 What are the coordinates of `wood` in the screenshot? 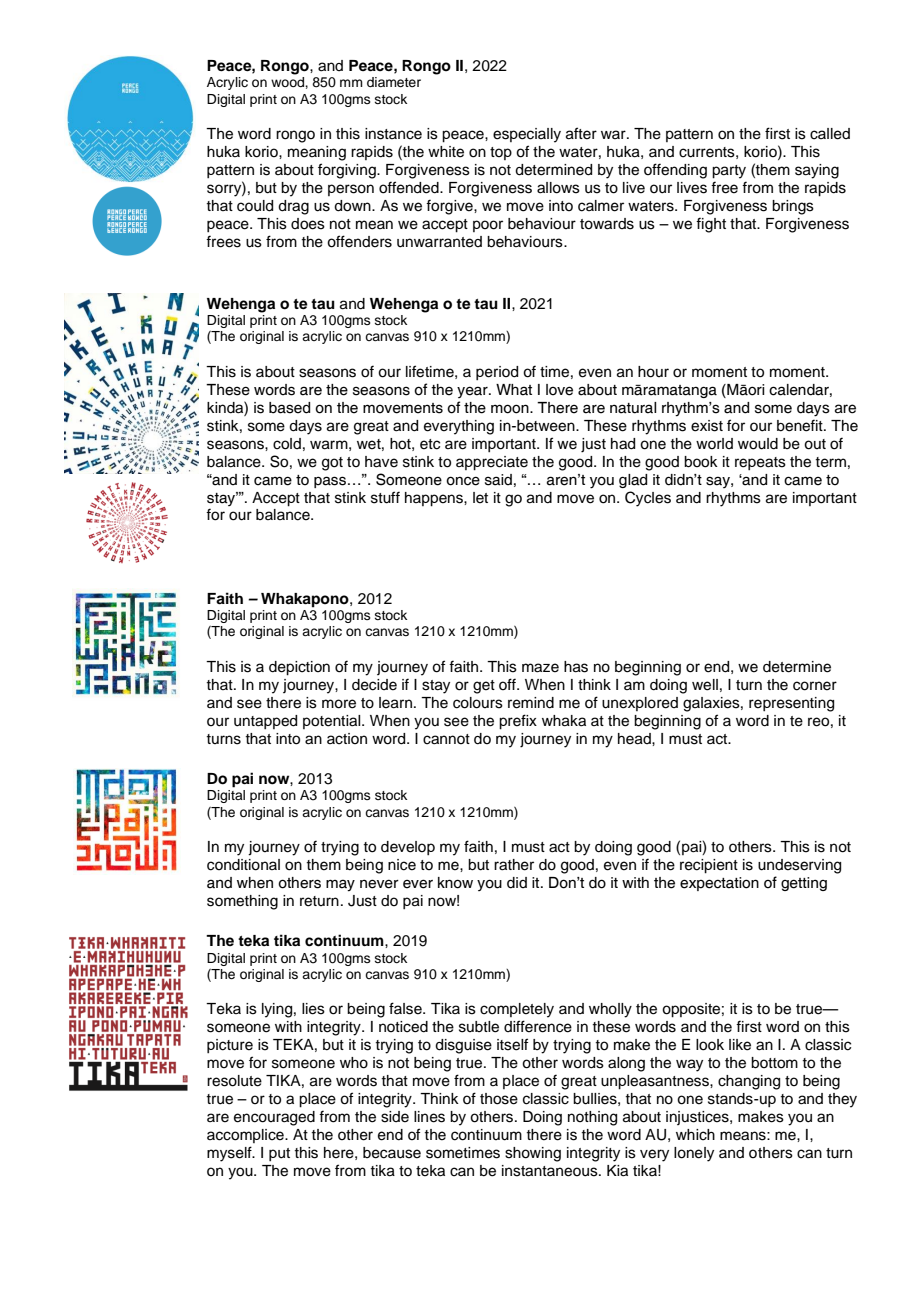 It's located at (288, 82).
